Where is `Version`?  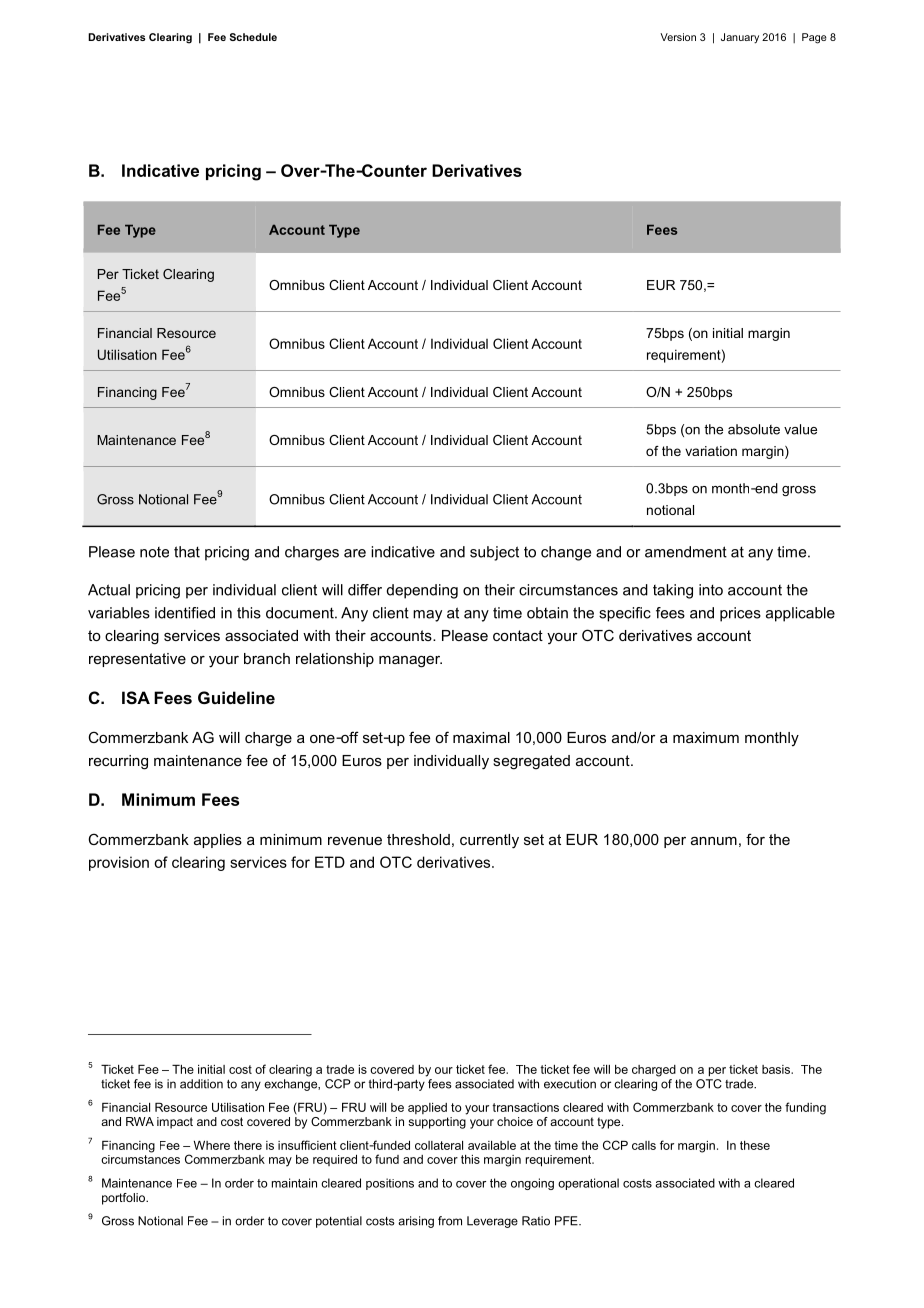 Version is located at coordinates (678, 37).
